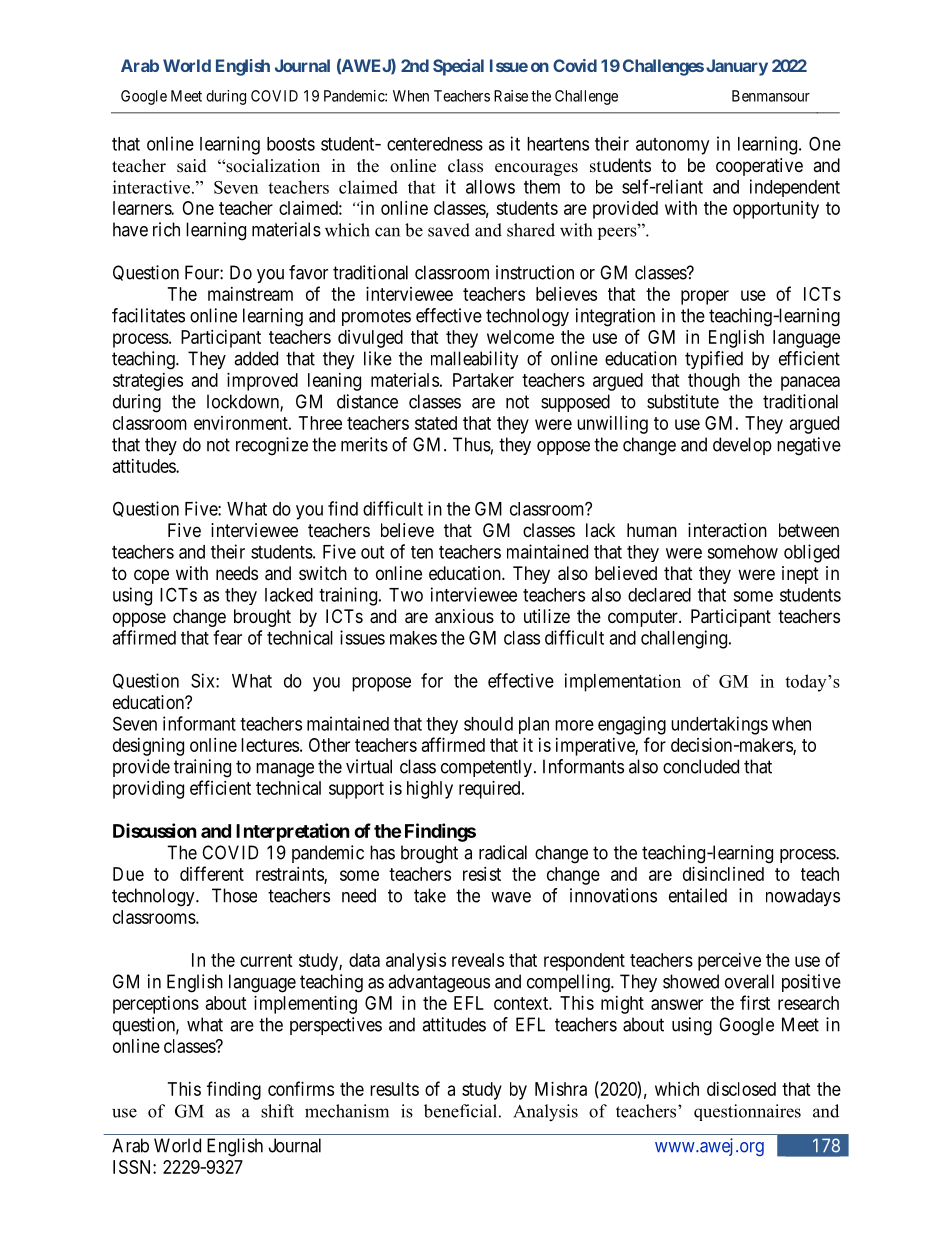 Image resolution: width=952 pixels, height=1233 pixels. Describe the element at coordinates (511, 96) in the document. I see `Raise` at that location.
